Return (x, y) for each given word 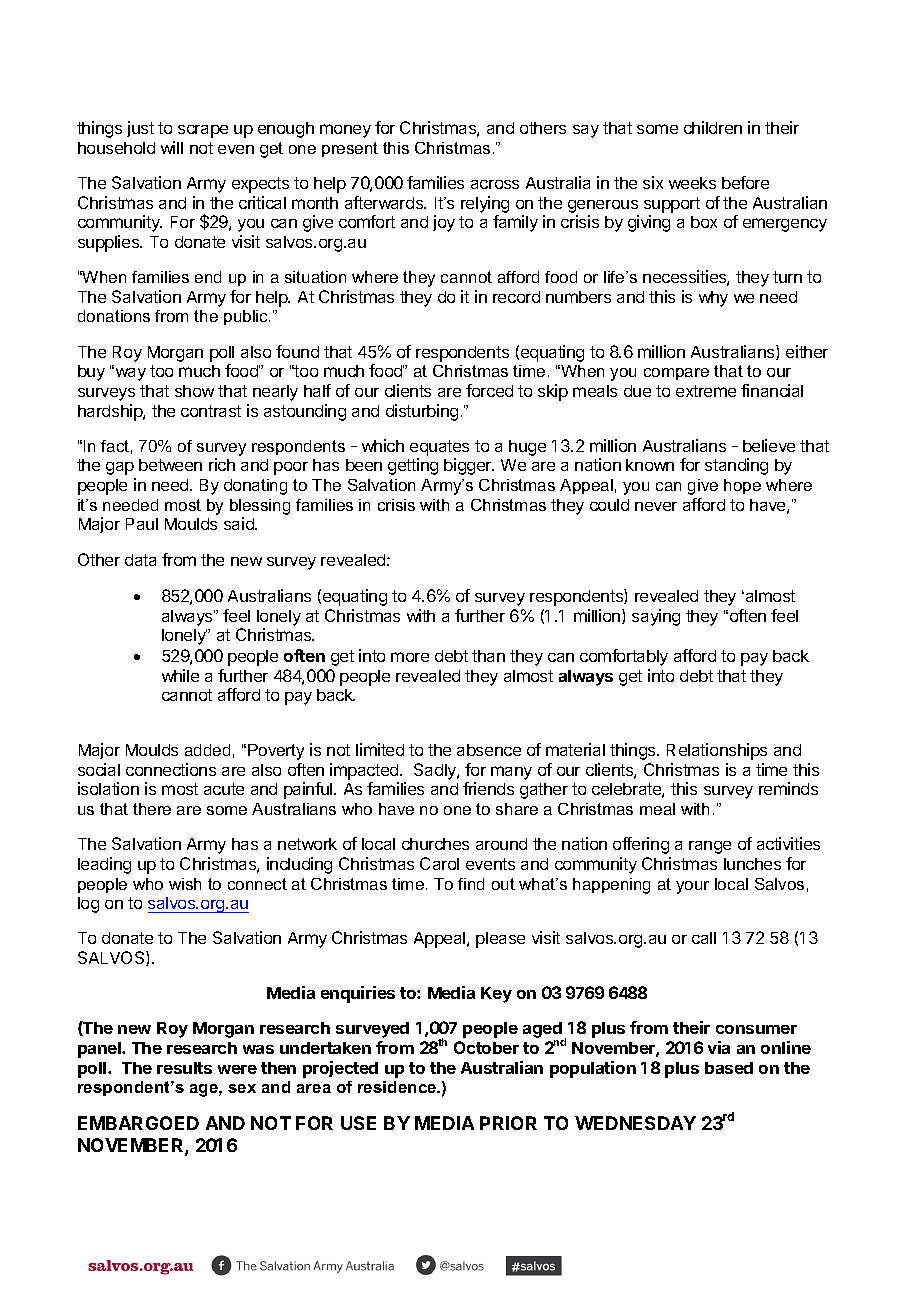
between (170, 465)
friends (488, 788)
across (495, 184)
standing (736, 466)
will (172, 147)
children (713, 127)
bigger (469, 466)
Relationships (717, 751)
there (152, 809)
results (184, 1068)
